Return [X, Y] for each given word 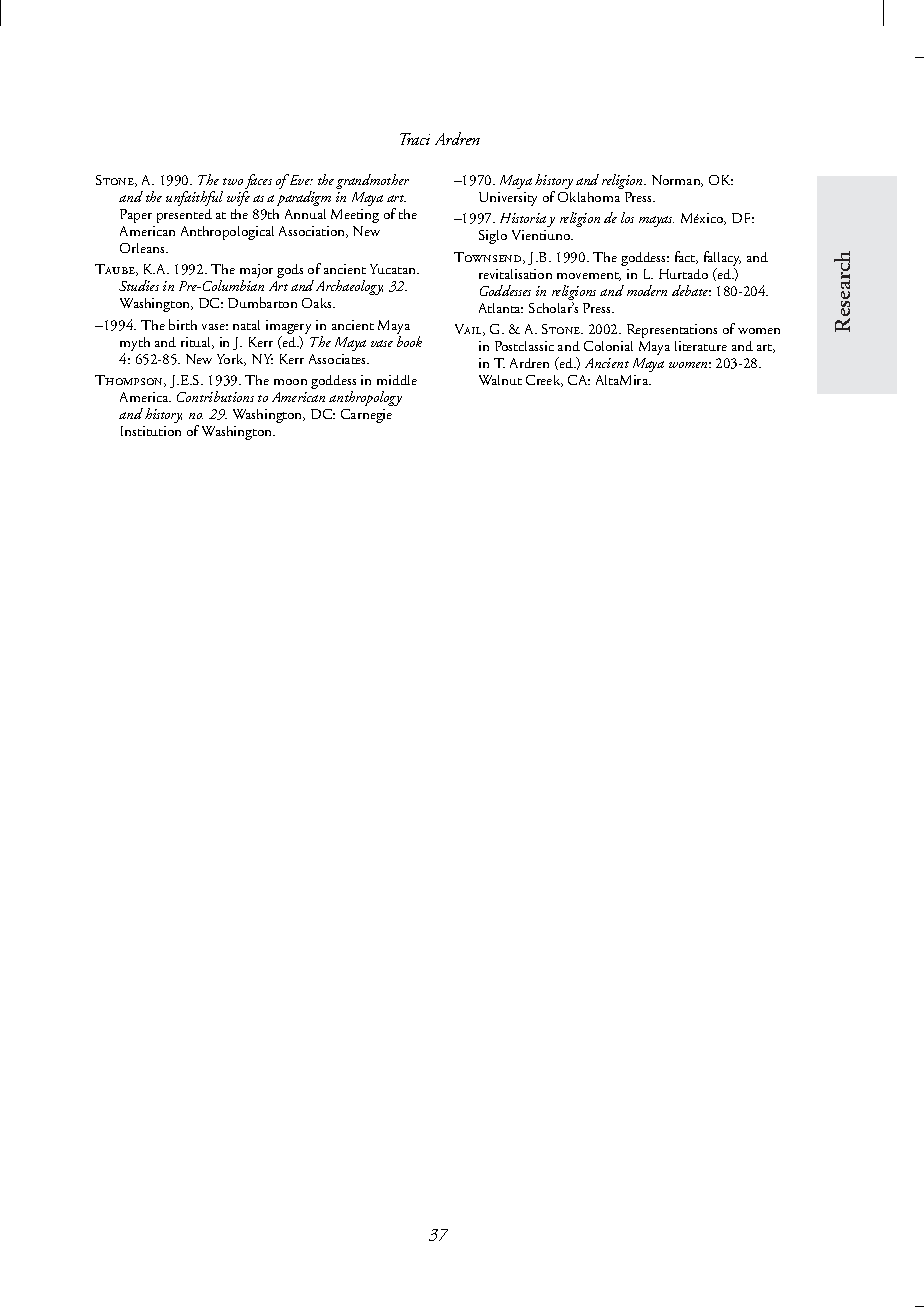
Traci [415, 139]
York [231, 360]
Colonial [608, 346]
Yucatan [394, 269]
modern [647, 290]
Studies [139, 285]
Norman [677, 181]
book [409, 341]
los [627, 217]
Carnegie [366, 416]
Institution [151, 431]
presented [184, 216]
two [233, 181]
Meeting [355, 216]
